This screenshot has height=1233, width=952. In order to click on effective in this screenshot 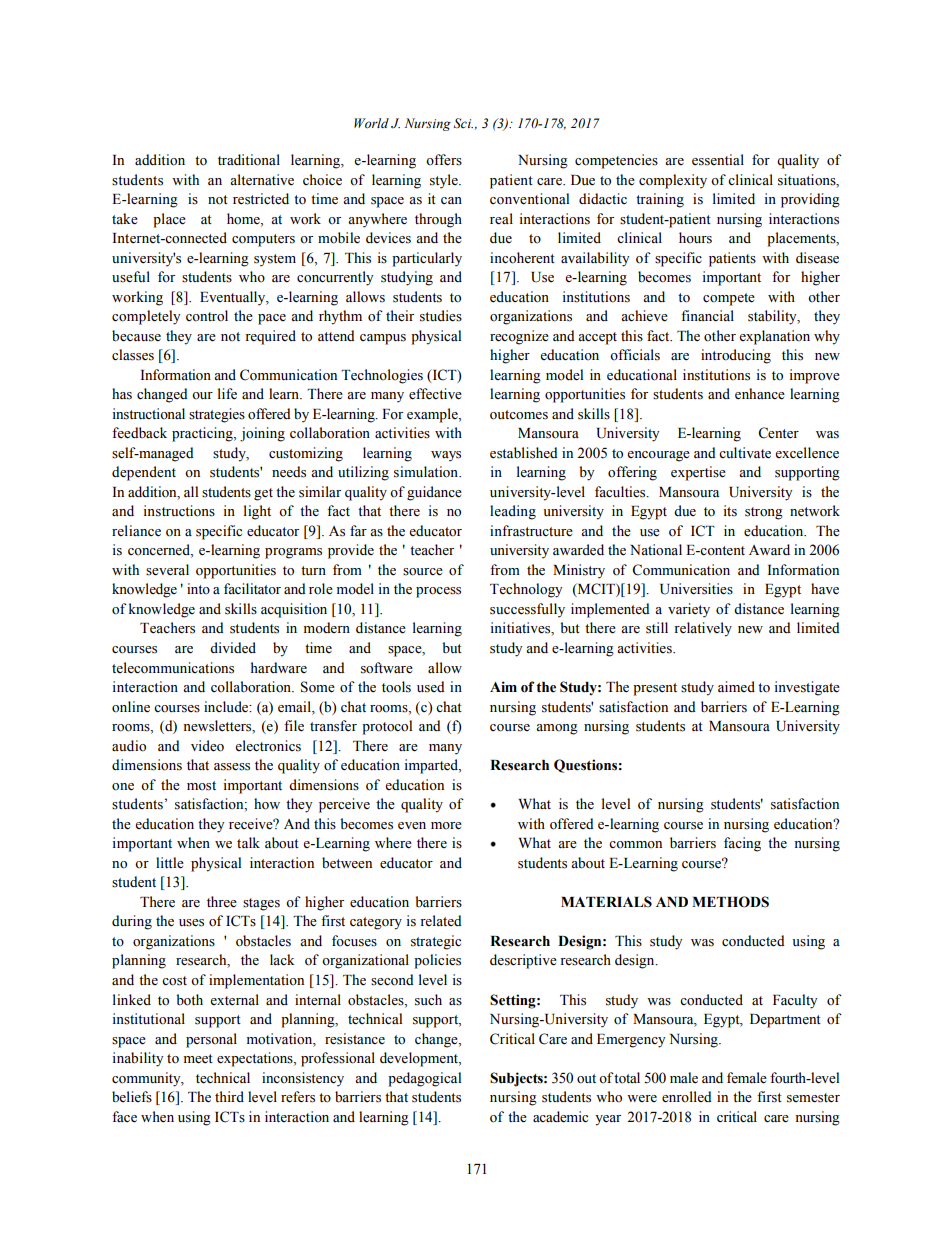, I will do `click(435, 394)`.
